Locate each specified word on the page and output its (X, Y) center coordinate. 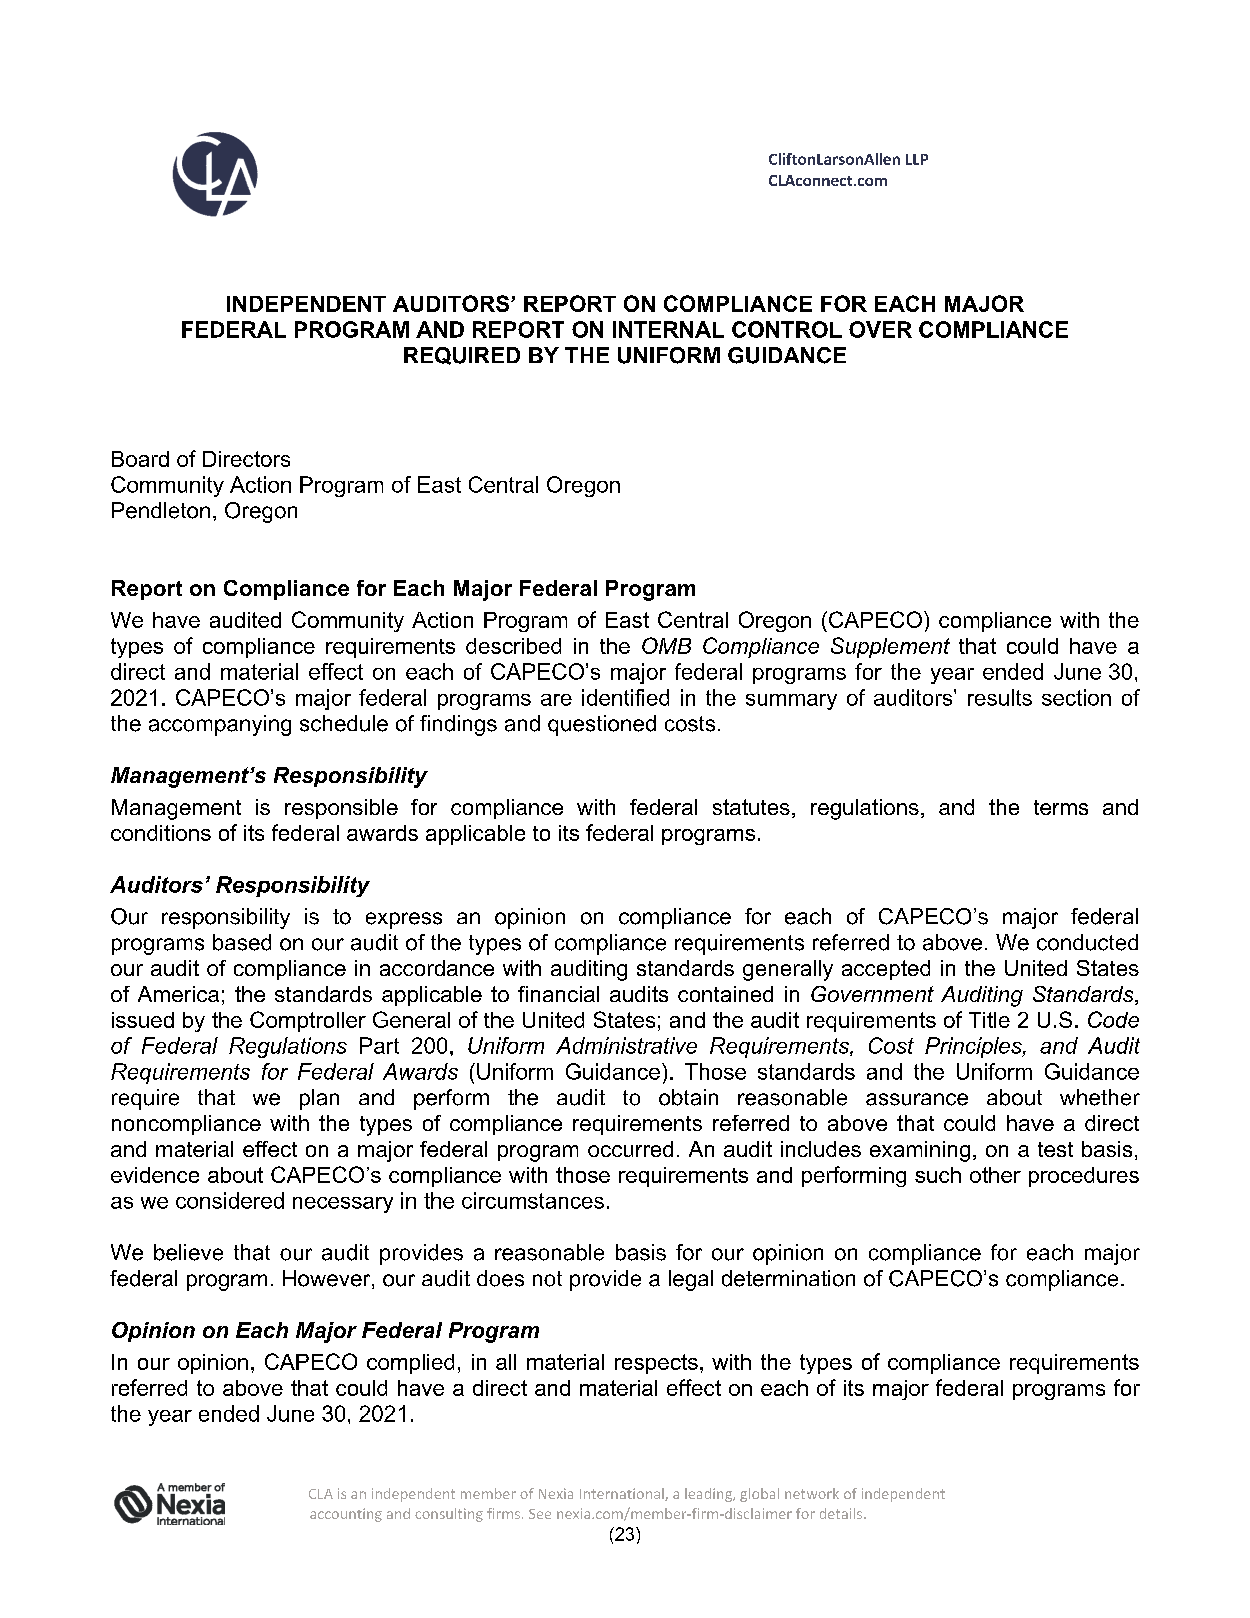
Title (989, 1020)
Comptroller (308, 1021)
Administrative (626, 1045)
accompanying (220, 725)
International (623, 1494)
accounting (346, 1515)
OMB (666, 645)
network (812, 1493)
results (1000, 697)
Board (140, 459)
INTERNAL (668, 329)
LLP (917, 159)
